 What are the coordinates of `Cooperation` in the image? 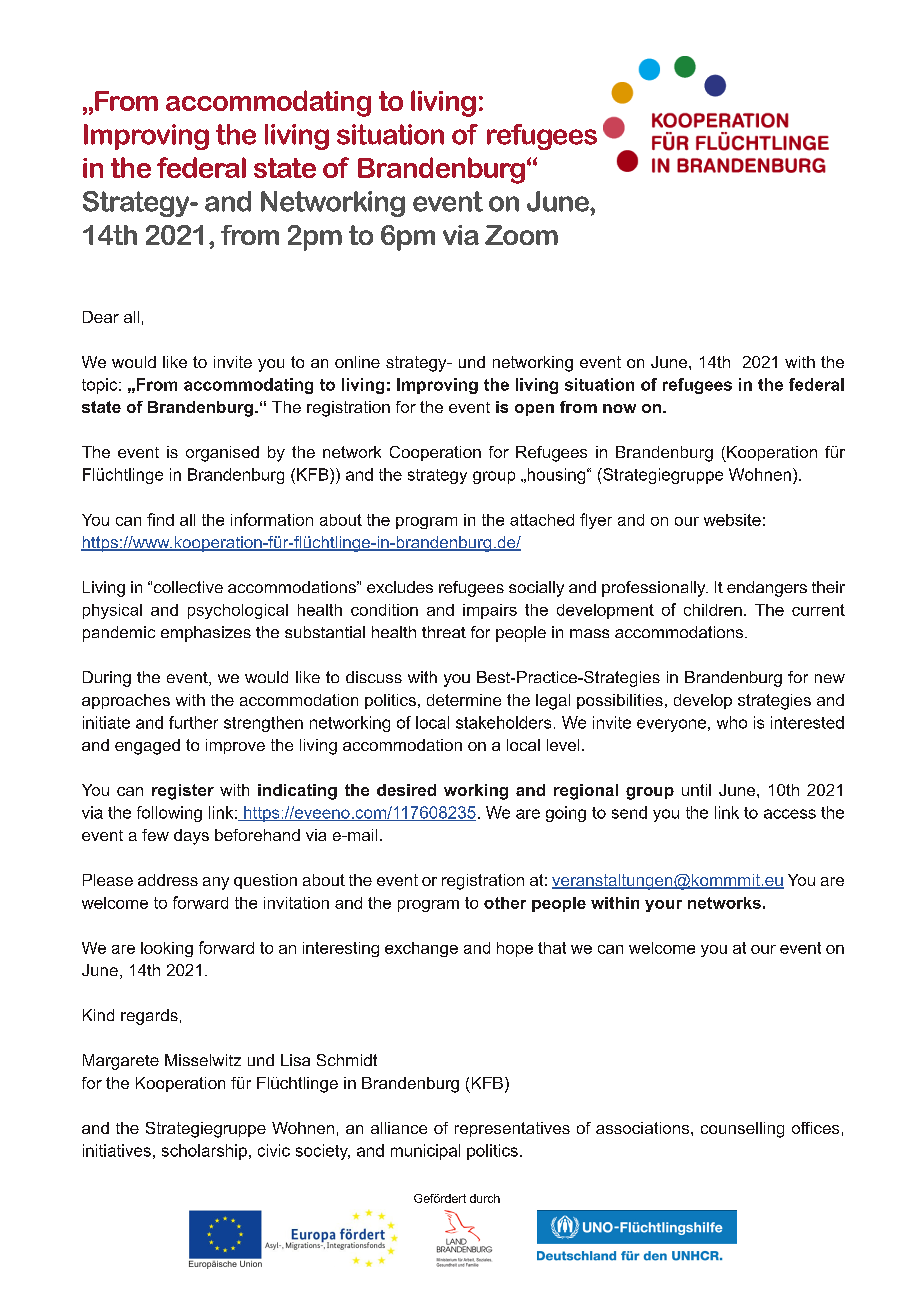 It's located at (435, 453).
